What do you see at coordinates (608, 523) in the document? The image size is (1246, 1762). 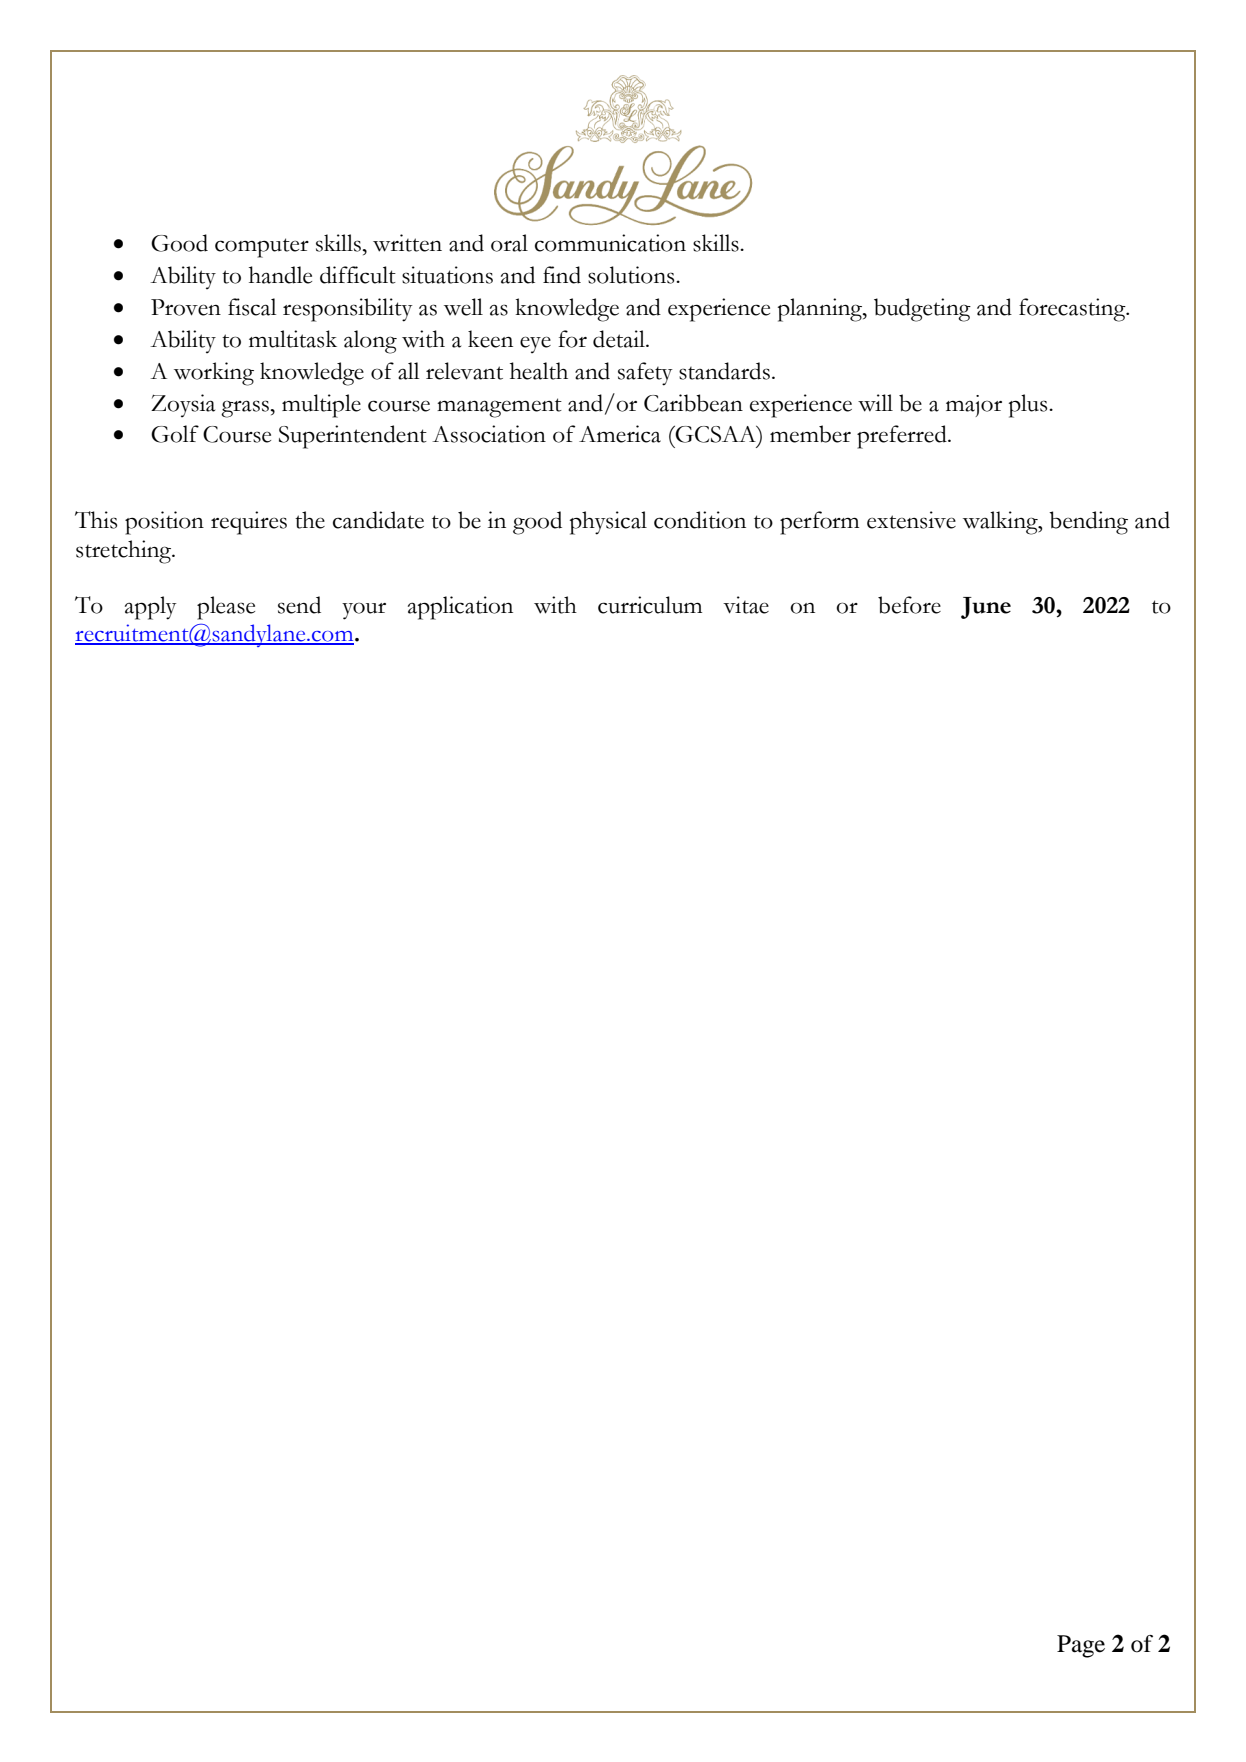 I see `physical` at bounding box center [608, 523].
